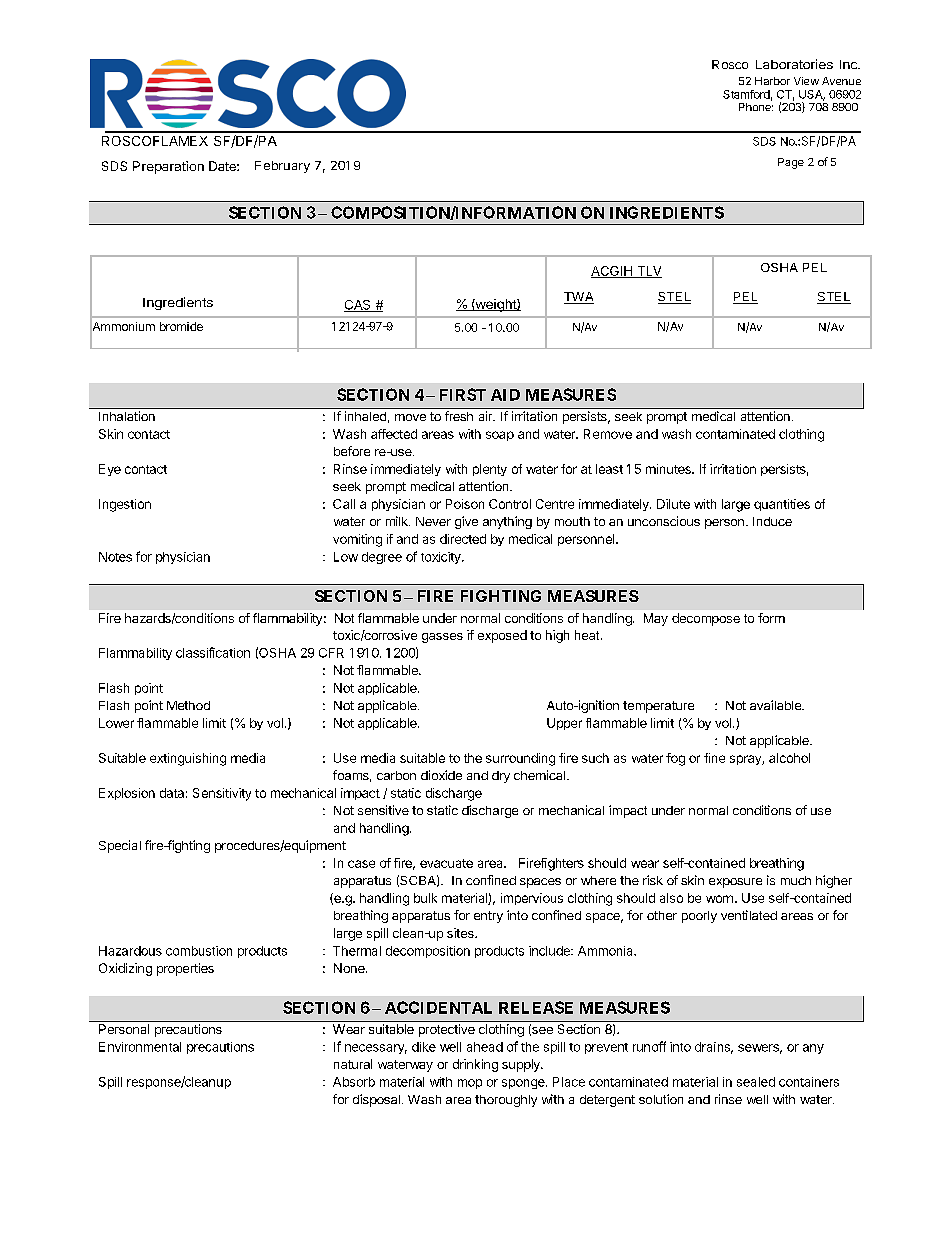 The height and width of the document is (1233, 952). I want to click on Ingestion, so click(125, 505).
